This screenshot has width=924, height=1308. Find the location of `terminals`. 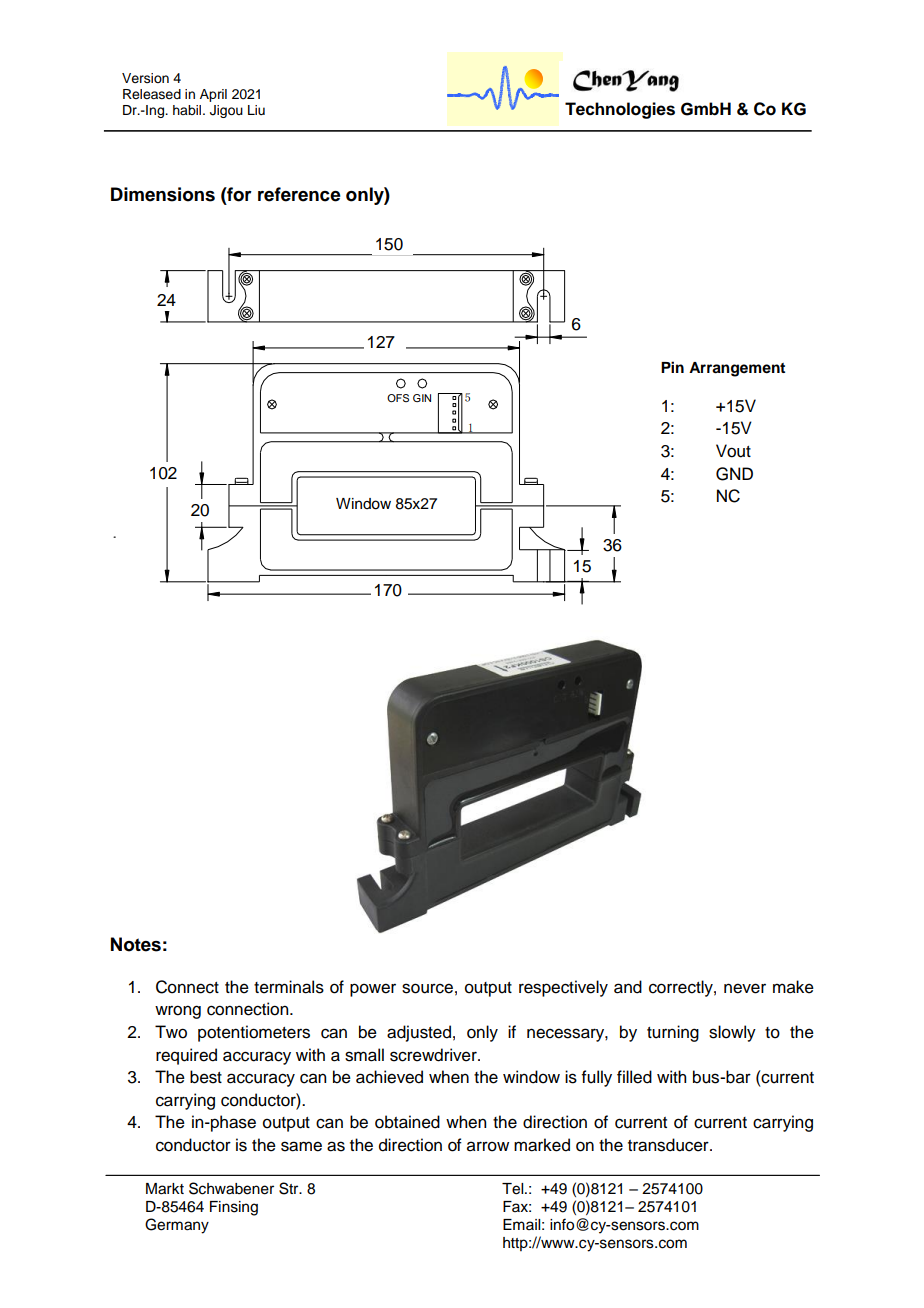

terminals is located at coordinates (289, 987).
